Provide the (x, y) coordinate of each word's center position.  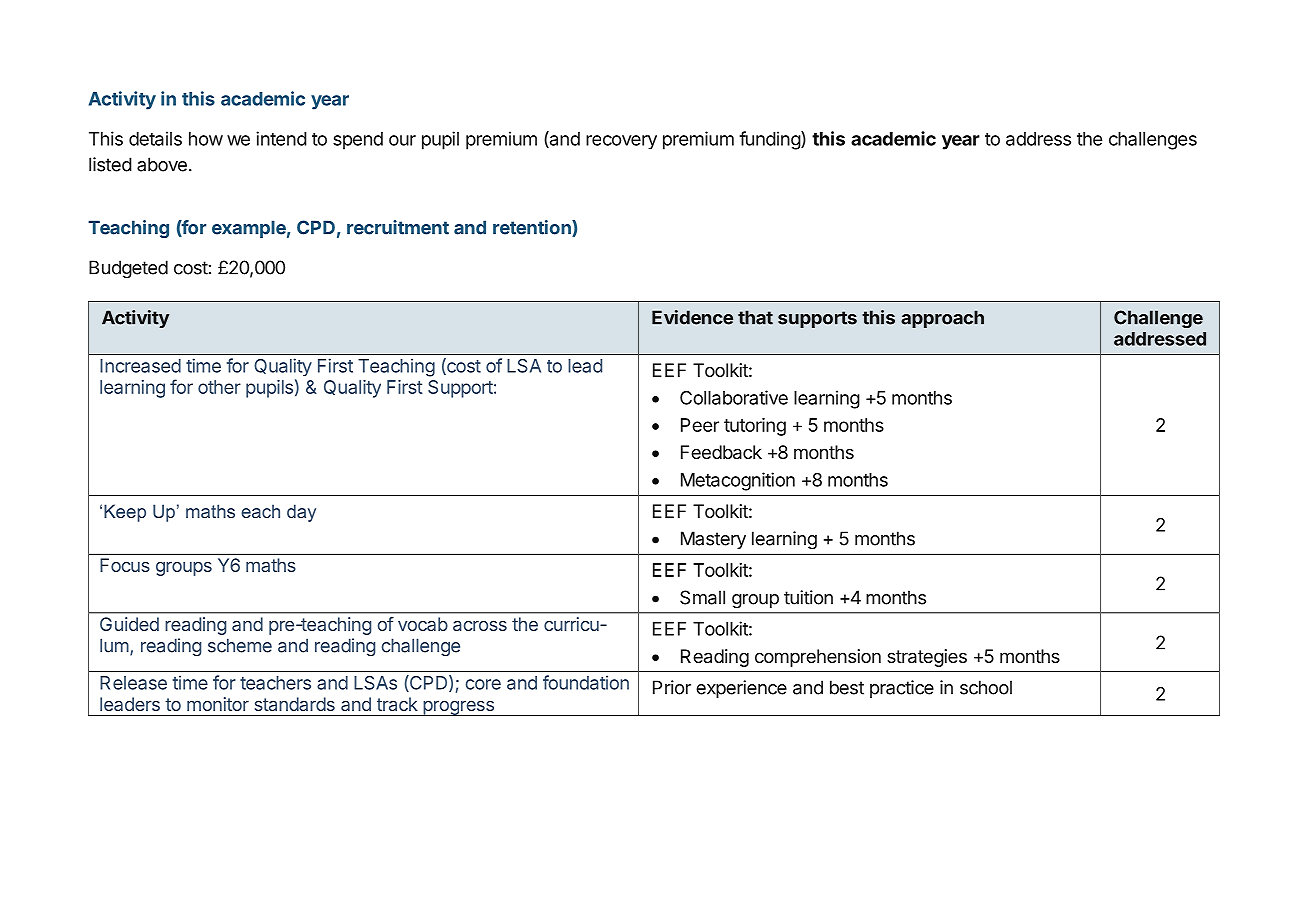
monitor (218, 704)
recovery (621, 142)
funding (770, 140)
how (206, 139)
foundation (586, 682)
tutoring (755, 427)
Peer (700, 425)
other (219, 387)
